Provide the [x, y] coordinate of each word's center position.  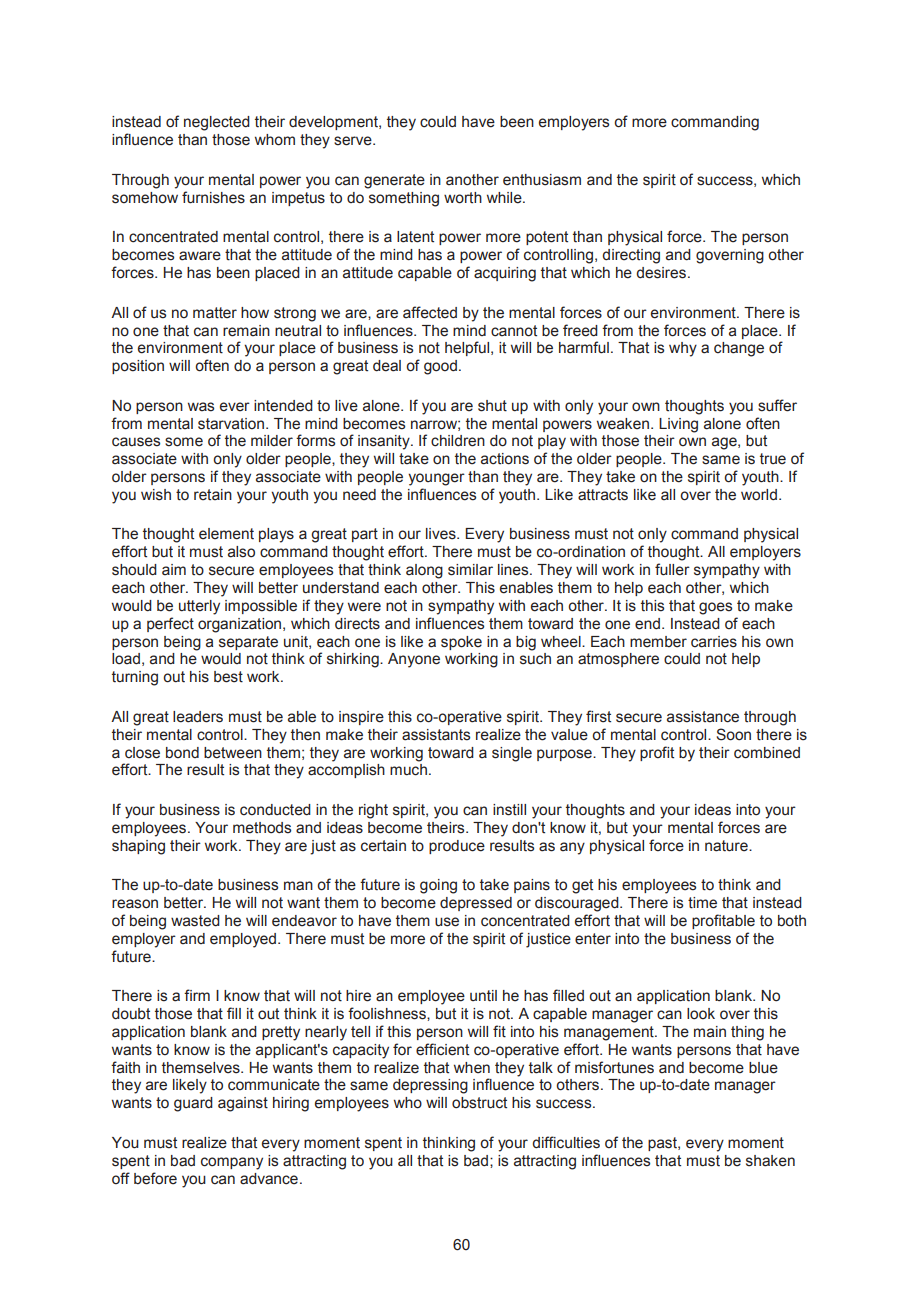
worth [463, 198]
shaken [770, 1161]
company [232, 1163]
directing [631, 256]
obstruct [479, 1103]
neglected [217, 123]
